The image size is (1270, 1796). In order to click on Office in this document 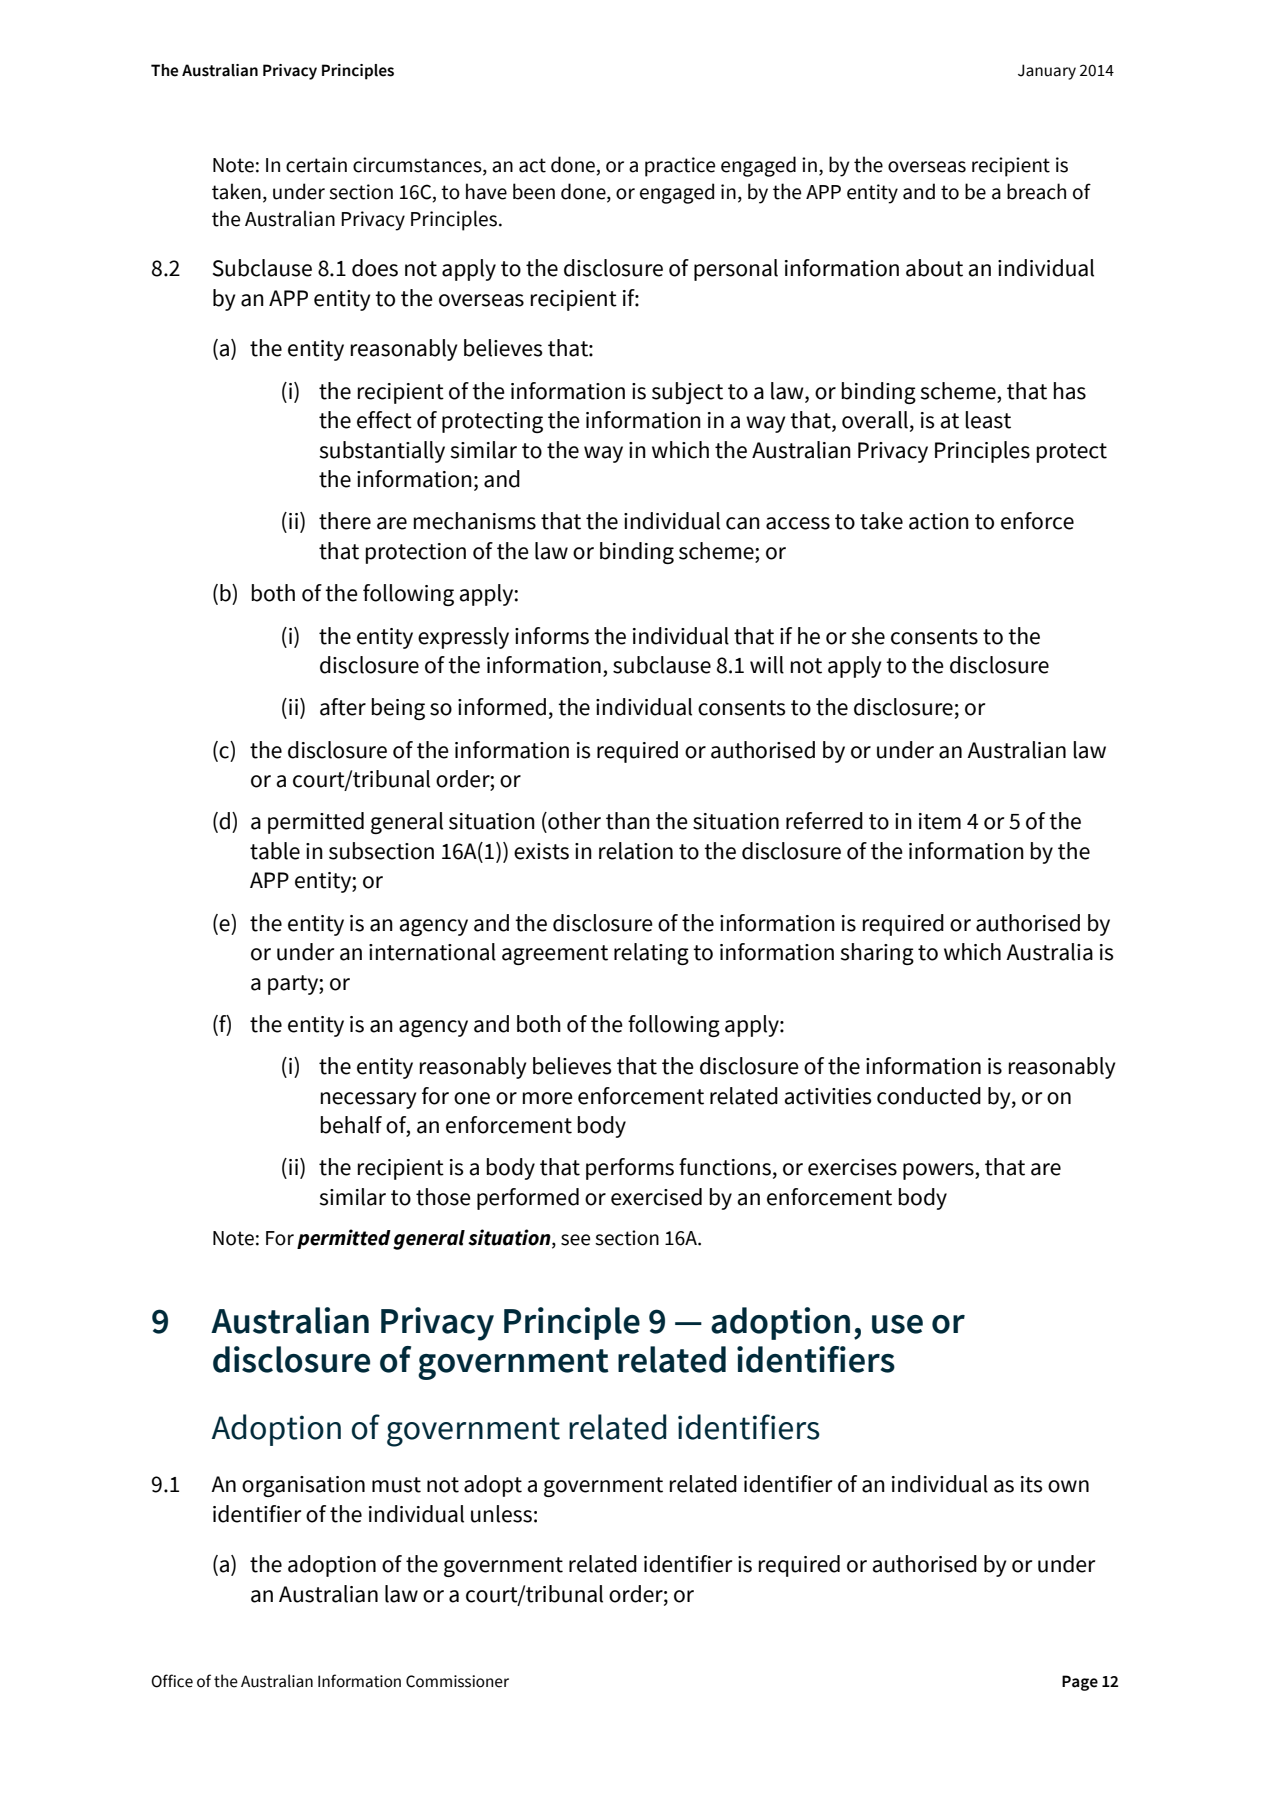, I will do `click(172, 1681)`.
